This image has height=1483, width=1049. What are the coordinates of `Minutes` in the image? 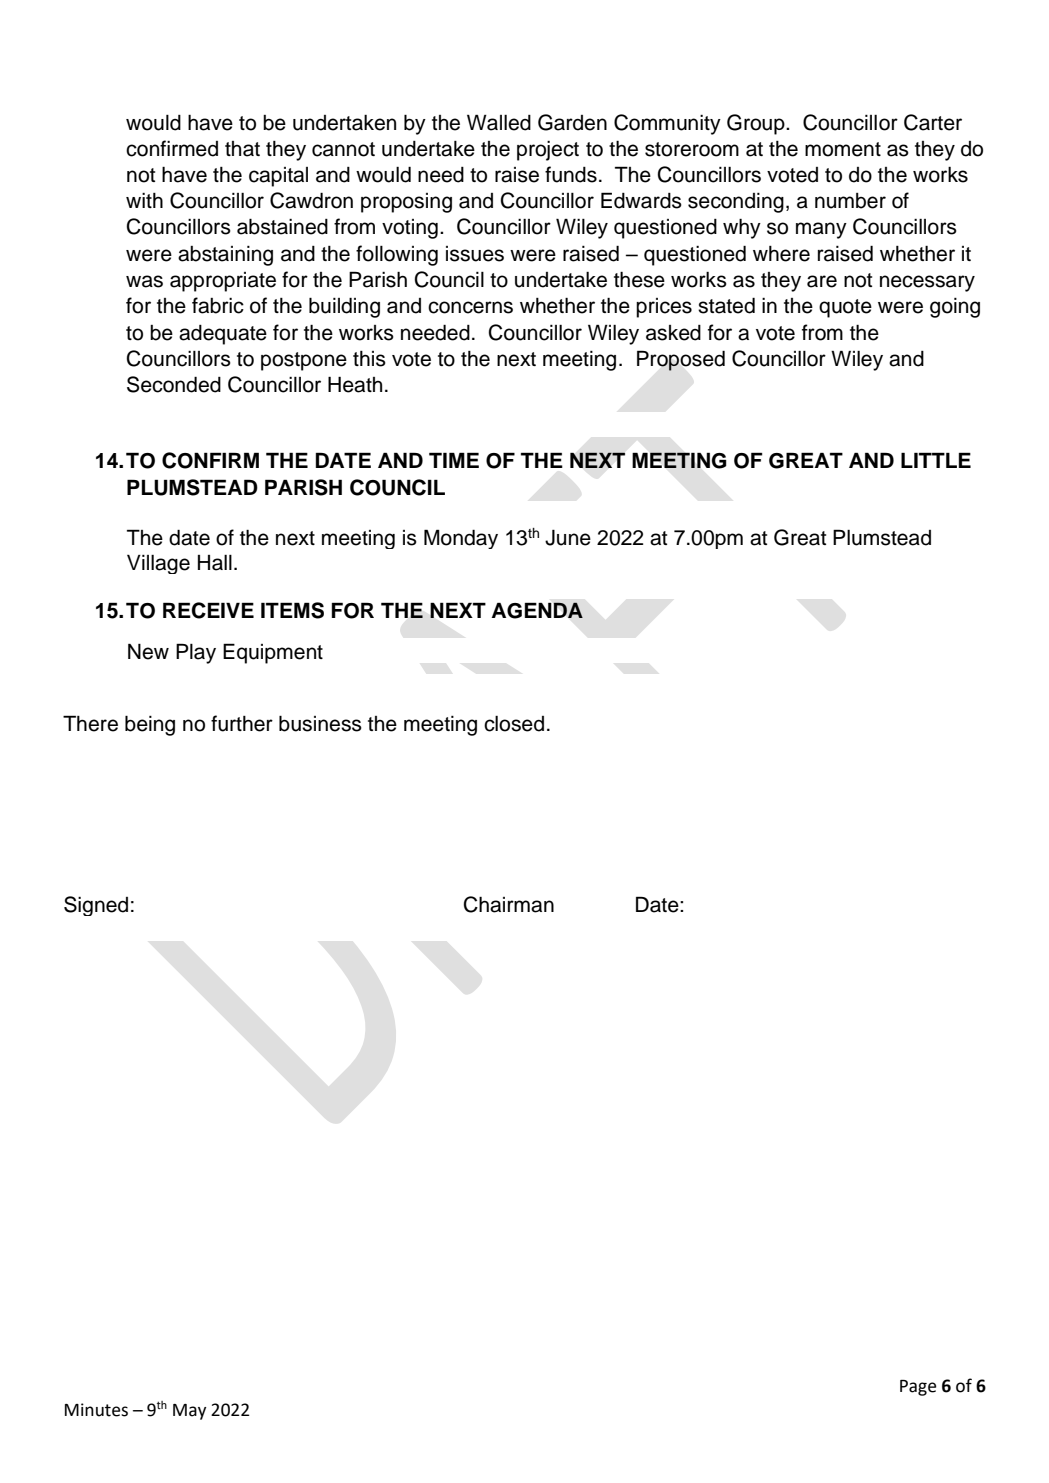 It's located at (96, 1410).
